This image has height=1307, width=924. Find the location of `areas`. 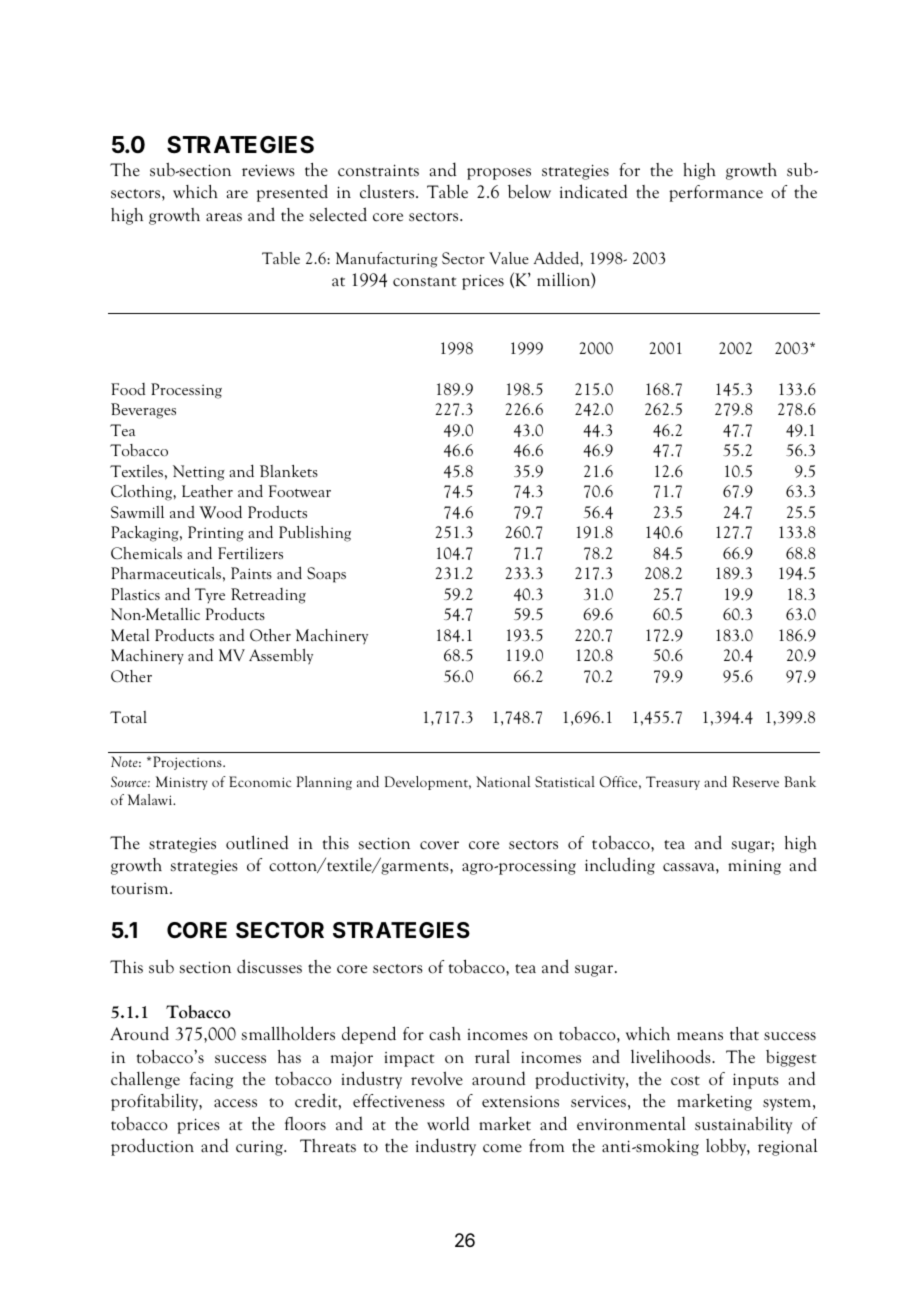

areas is located at coordinates (224, 217).
